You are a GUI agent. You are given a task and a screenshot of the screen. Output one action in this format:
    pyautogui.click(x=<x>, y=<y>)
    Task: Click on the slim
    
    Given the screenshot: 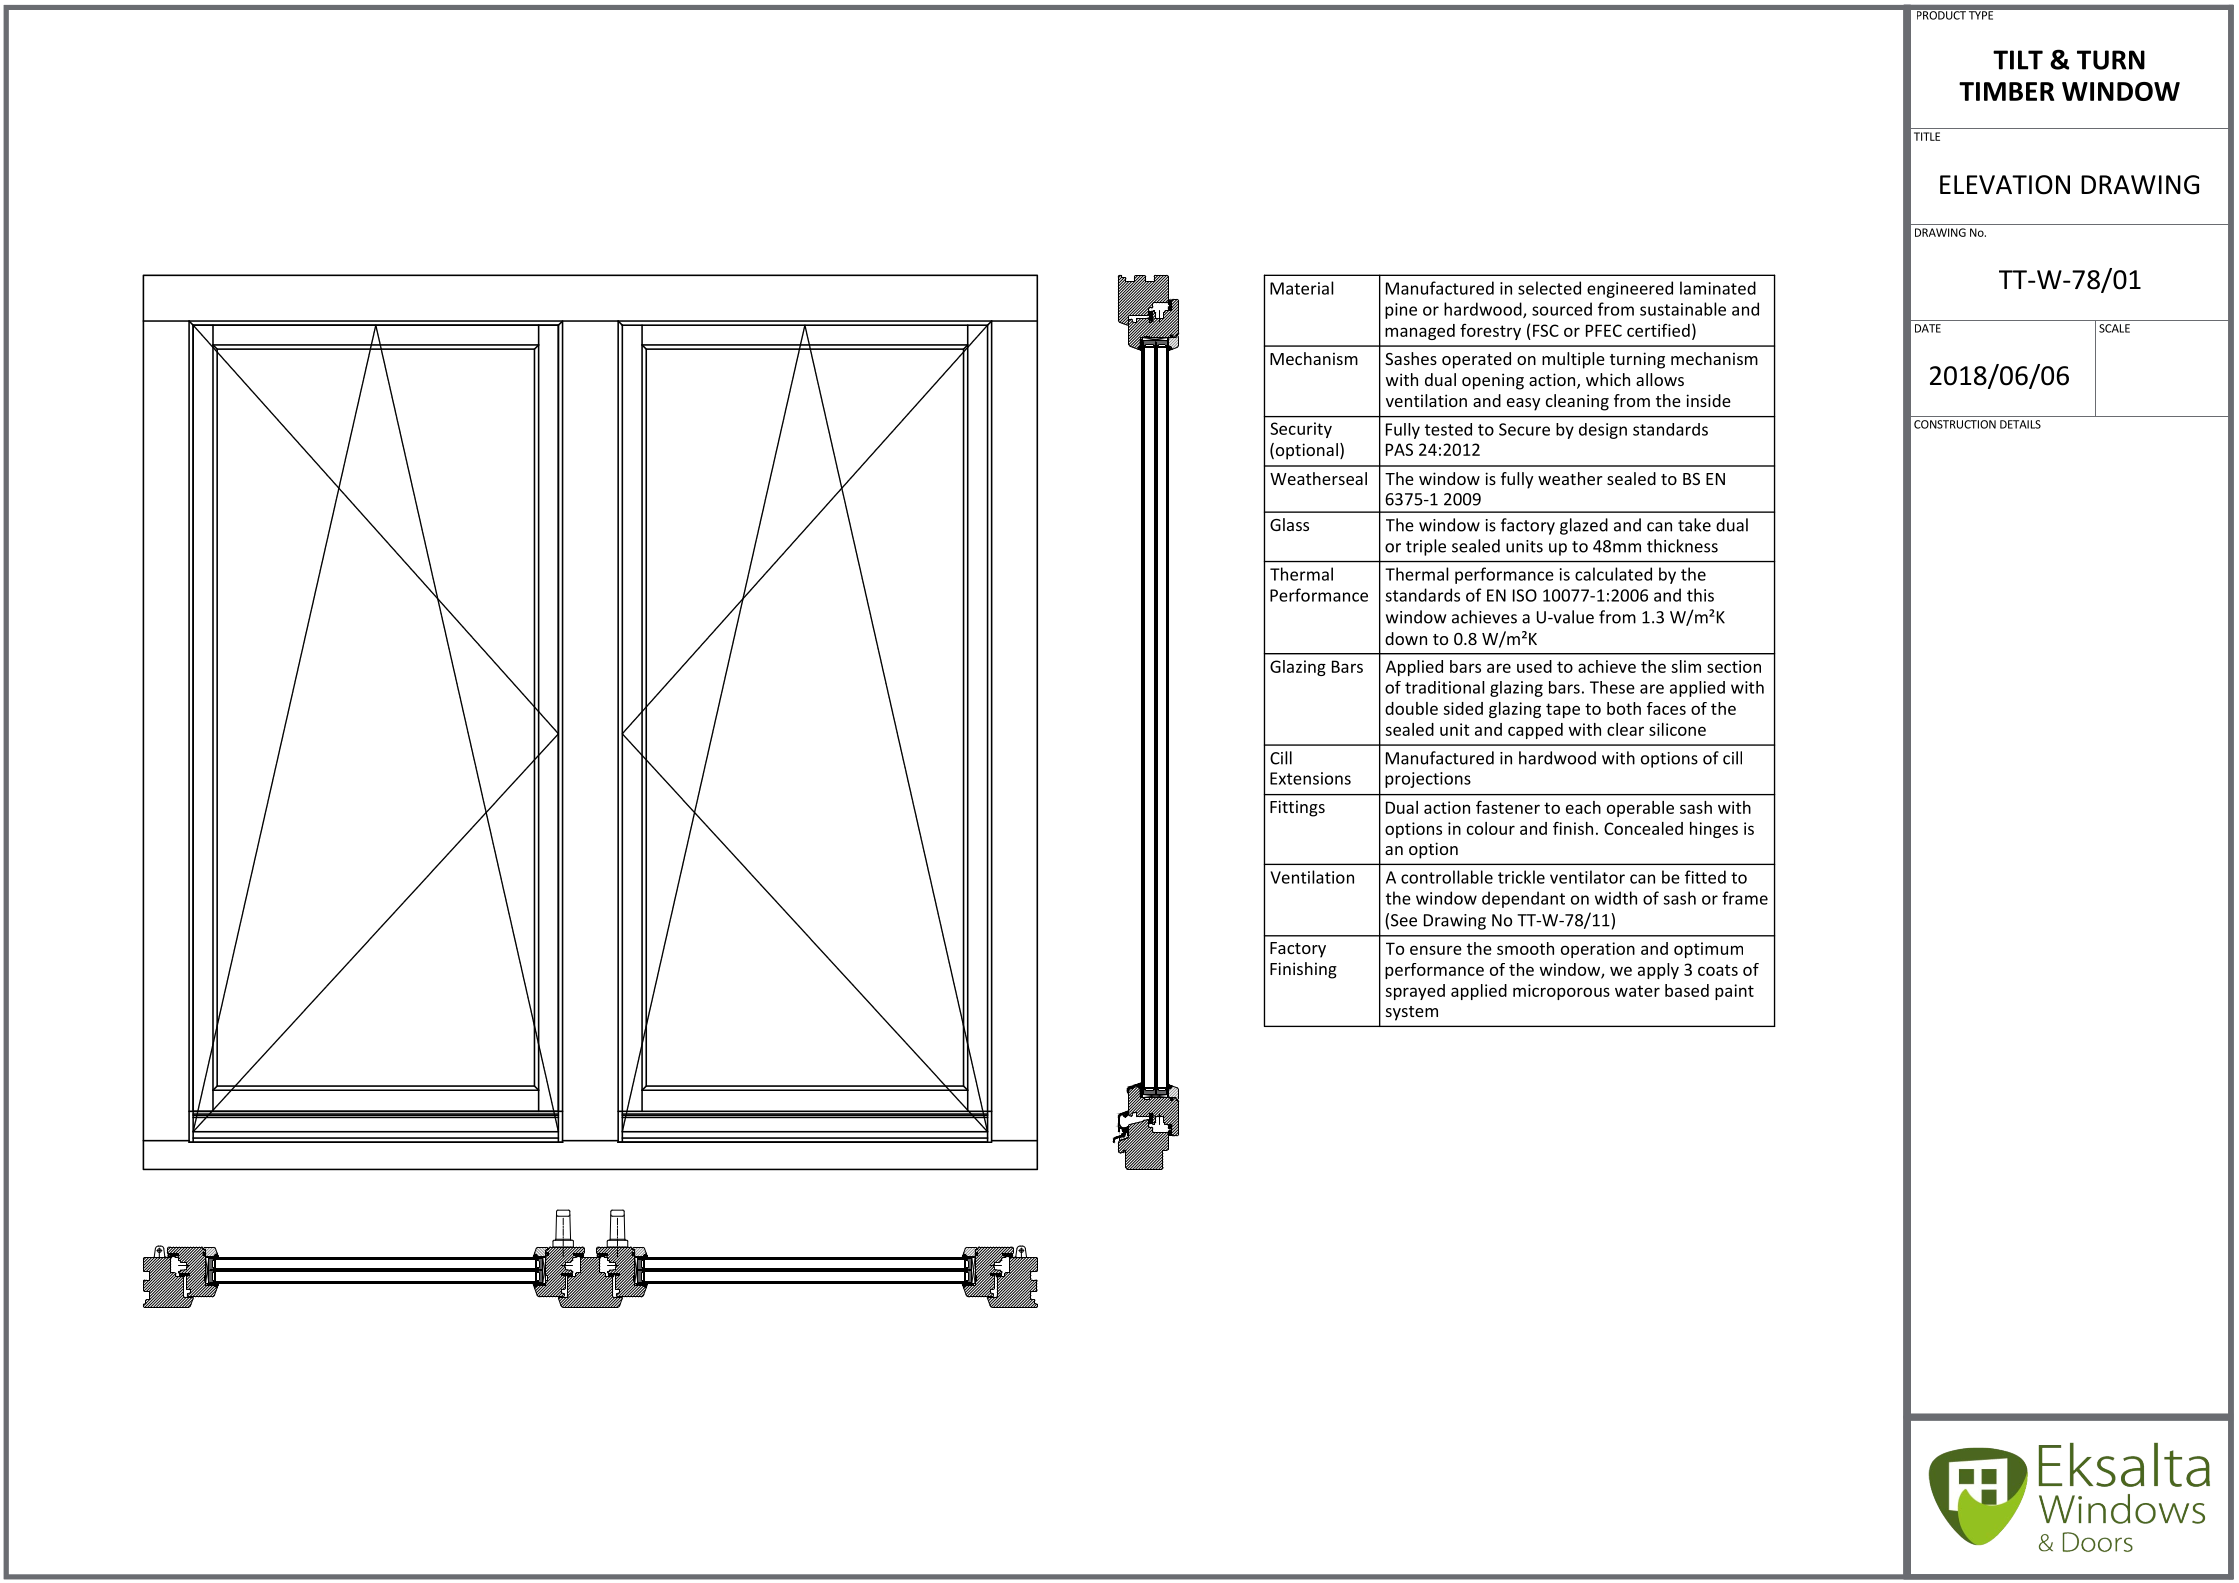 What is the action you would take?
    pyautogui.click(x=1686, y=666)
